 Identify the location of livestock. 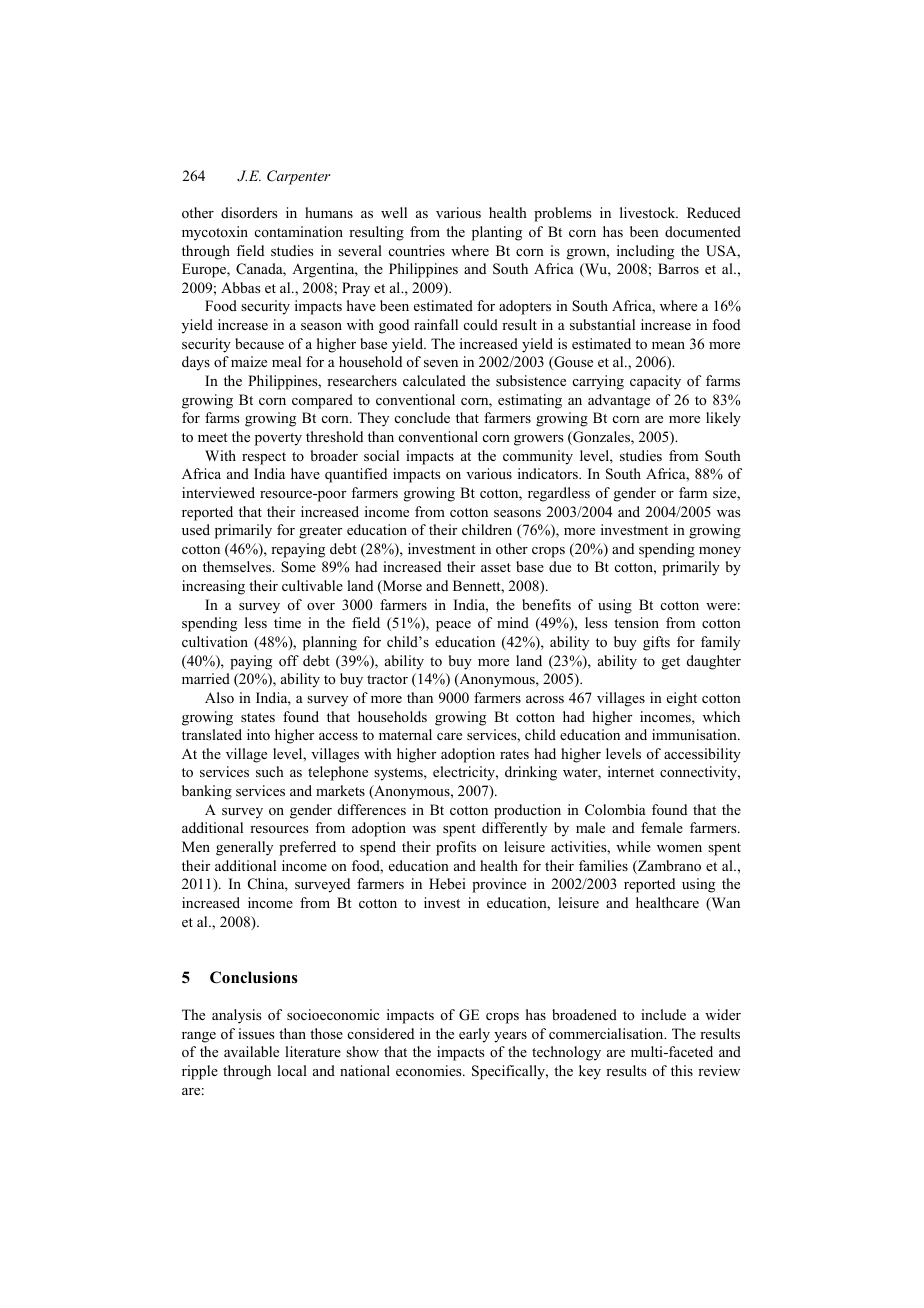
(649, 213).
